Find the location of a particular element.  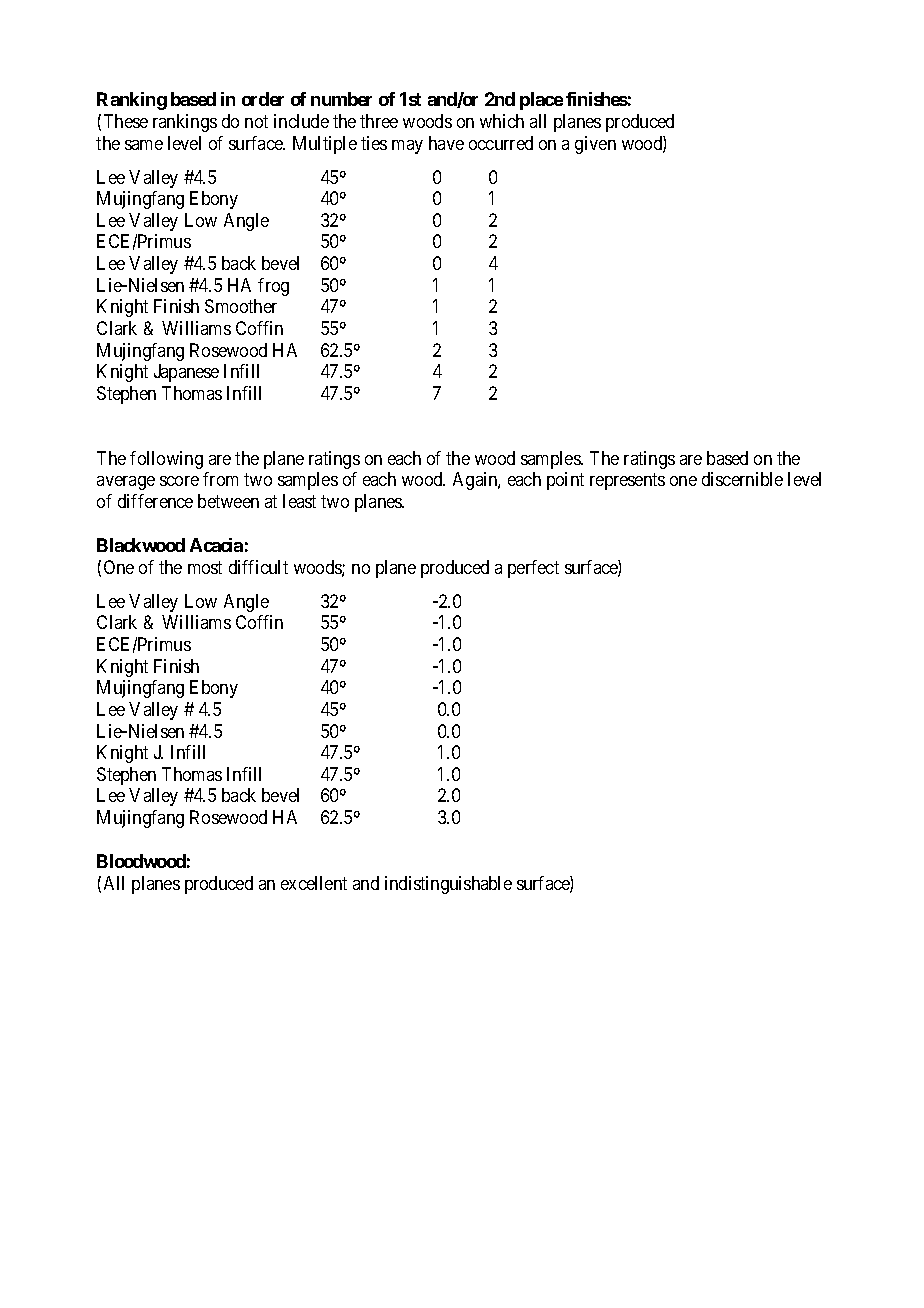

frog is located at coordinates (273, 287).
